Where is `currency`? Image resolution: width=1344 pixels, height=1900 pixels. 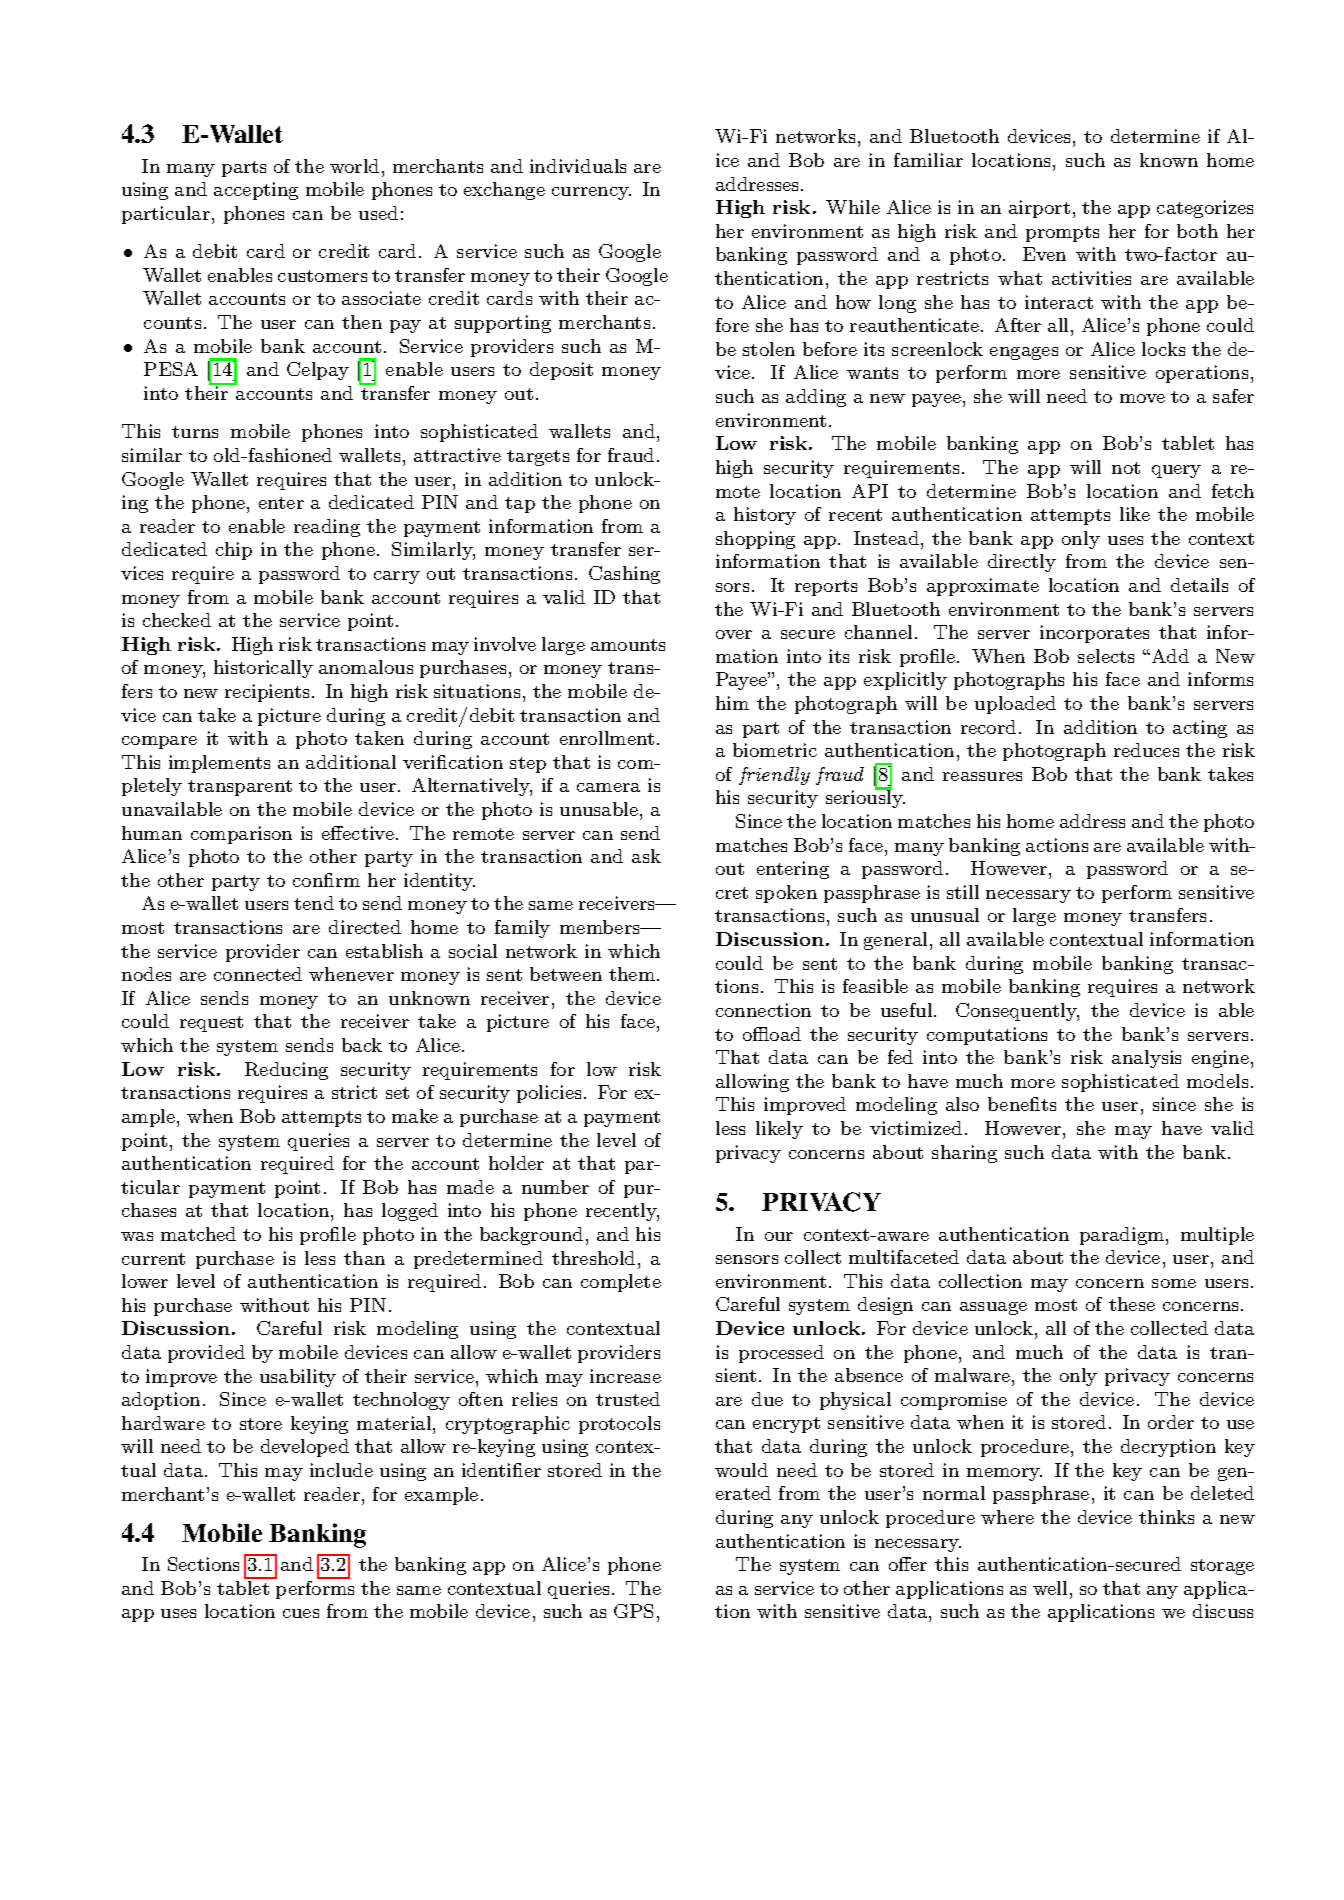 currency is located at coordinates (591, 193).
